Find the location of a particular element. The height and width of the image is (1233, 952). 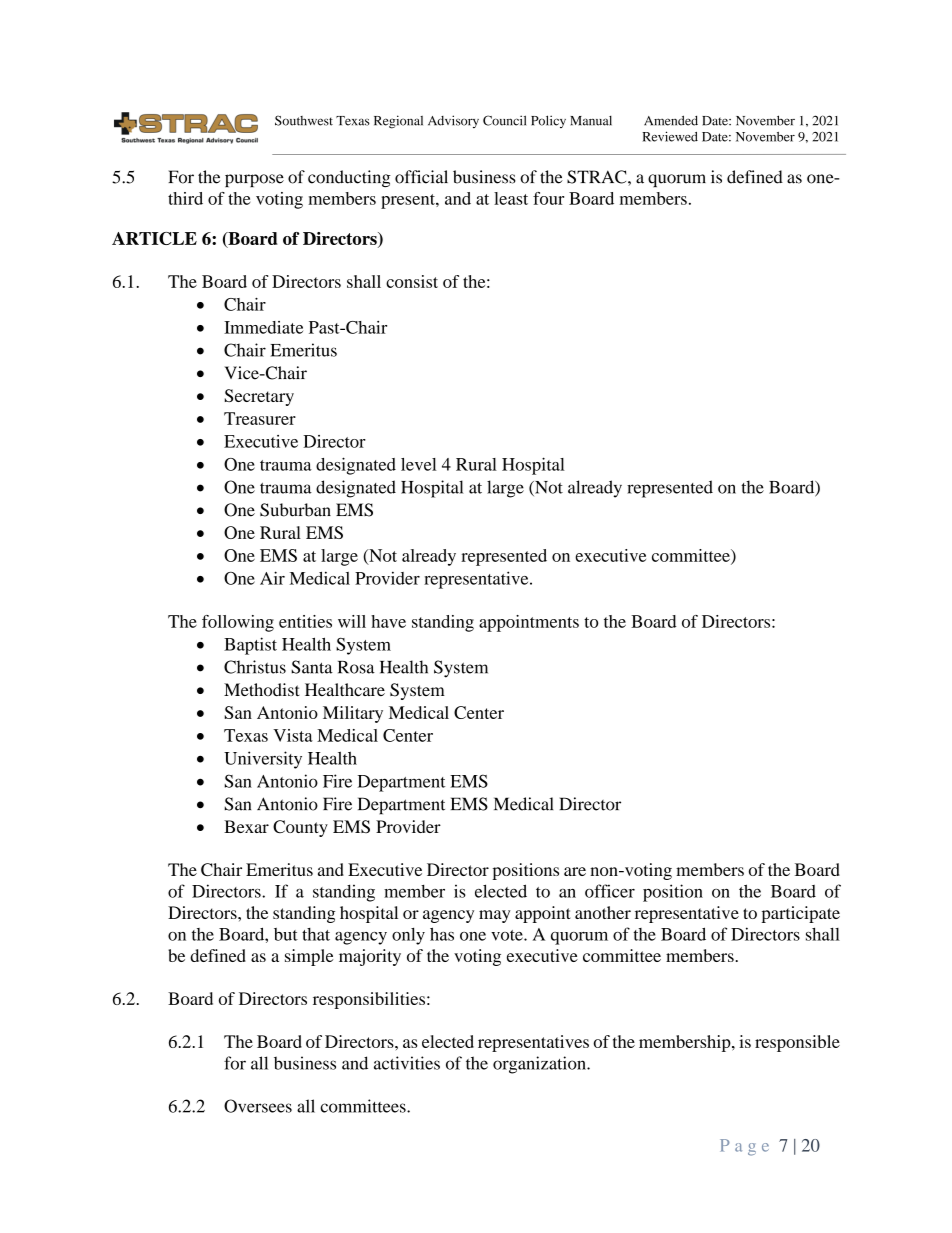

Military is located at coordinates (353, 714).
